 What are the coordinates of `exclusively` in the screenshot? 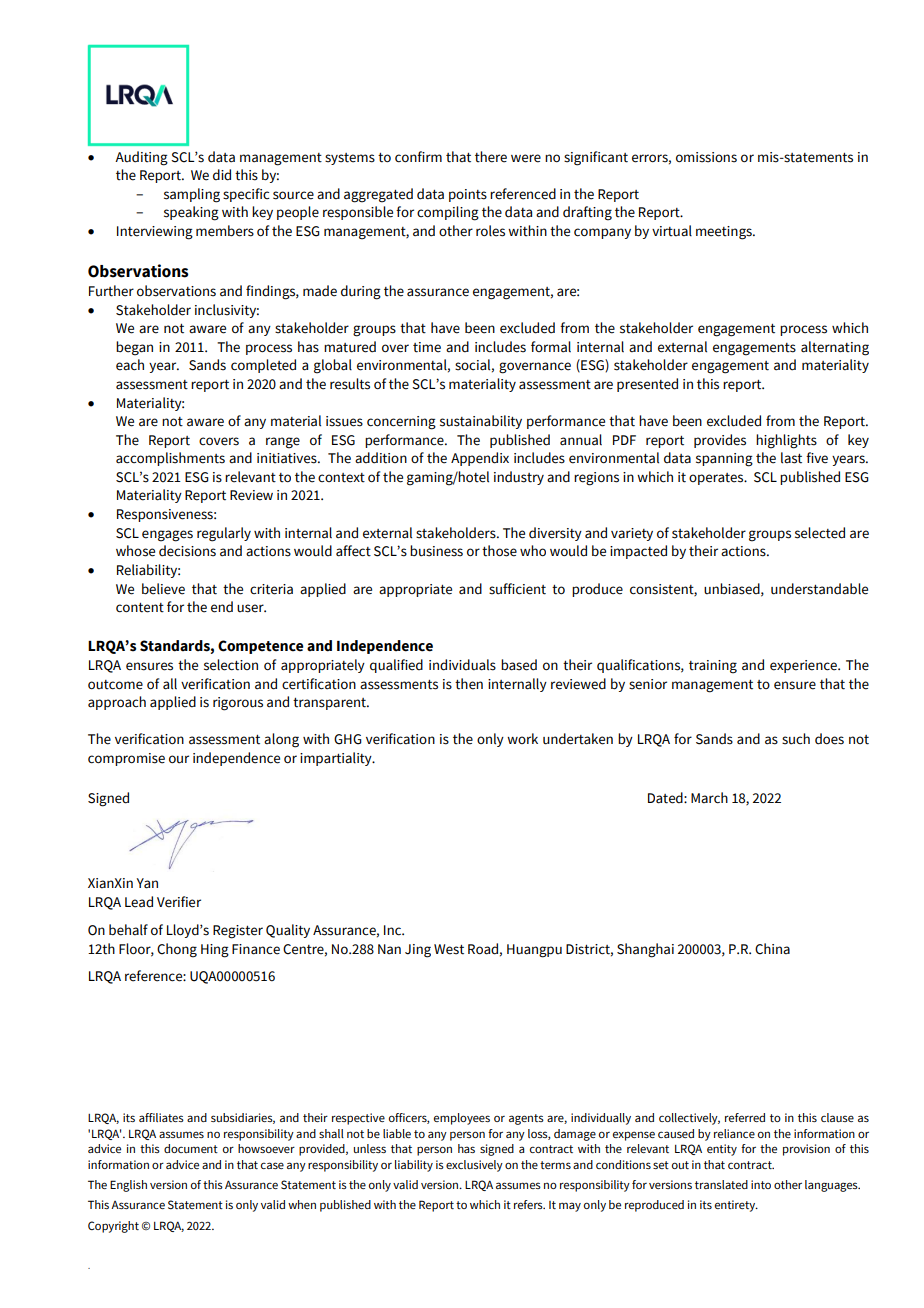 It's located at (474, 1166).
